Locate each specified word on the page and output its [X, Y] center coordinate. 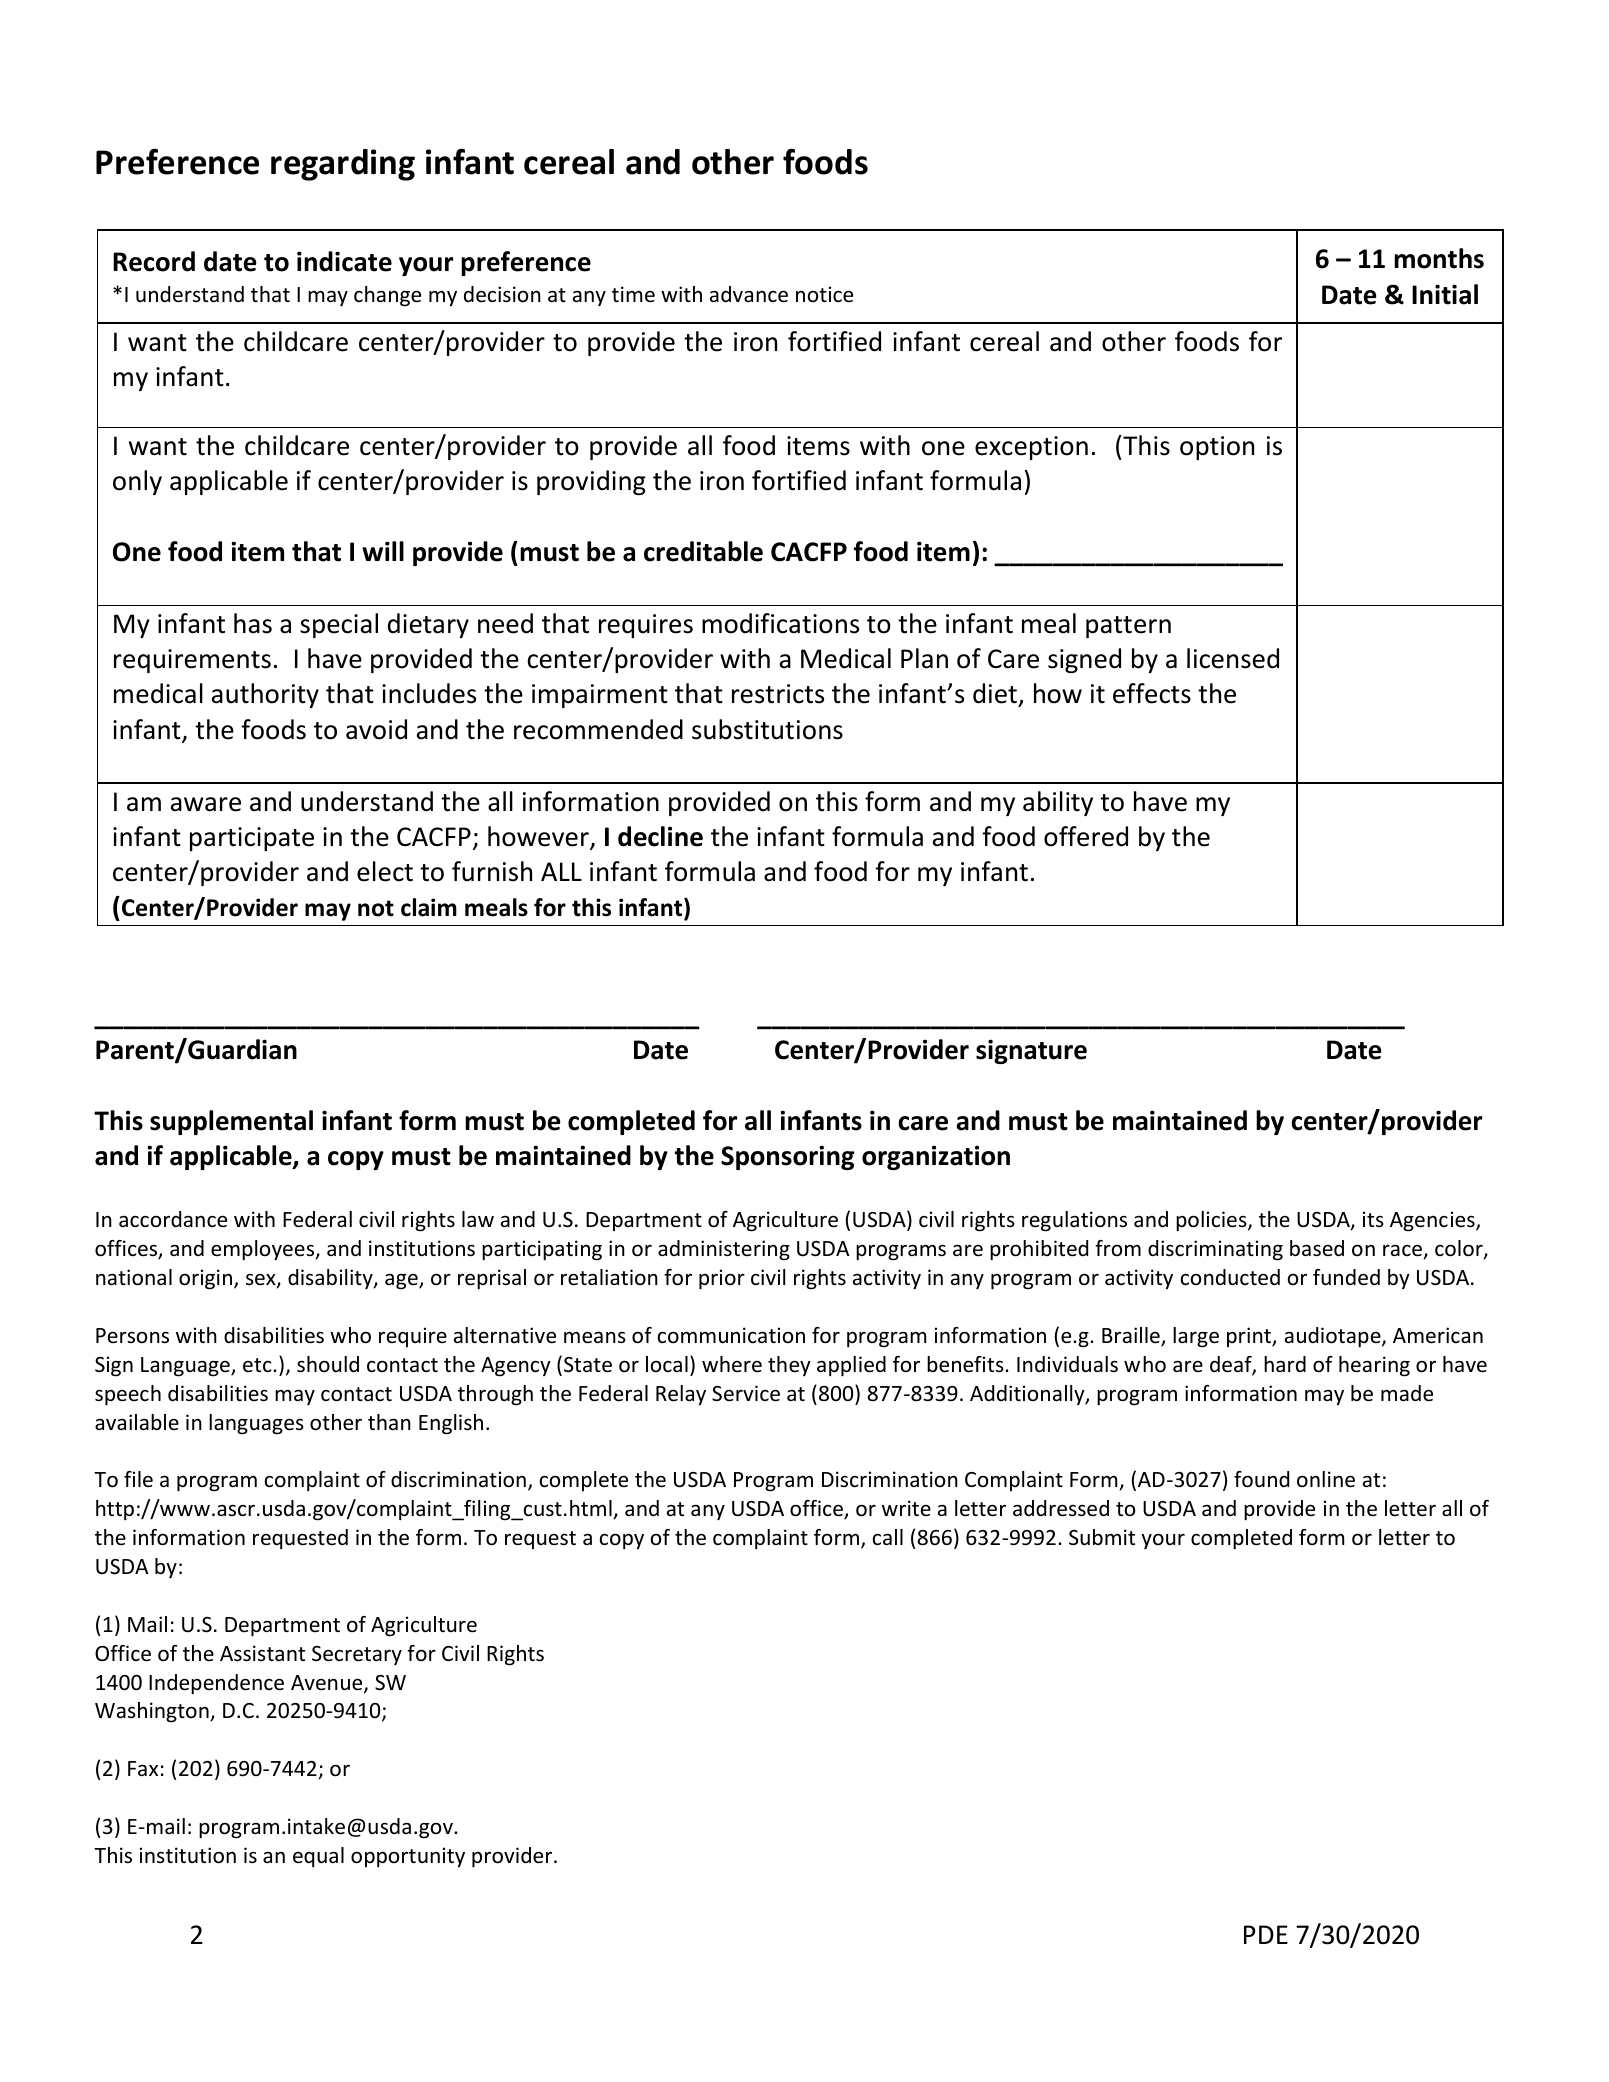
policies [1212, 1221]
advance [749, 294]
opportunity [408, 1857]
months [1439, 258]
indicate [344, 261]
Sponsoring [787, 1157]
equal [318, 1857]
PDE [1266, 1934]
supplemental [231, 1122]
